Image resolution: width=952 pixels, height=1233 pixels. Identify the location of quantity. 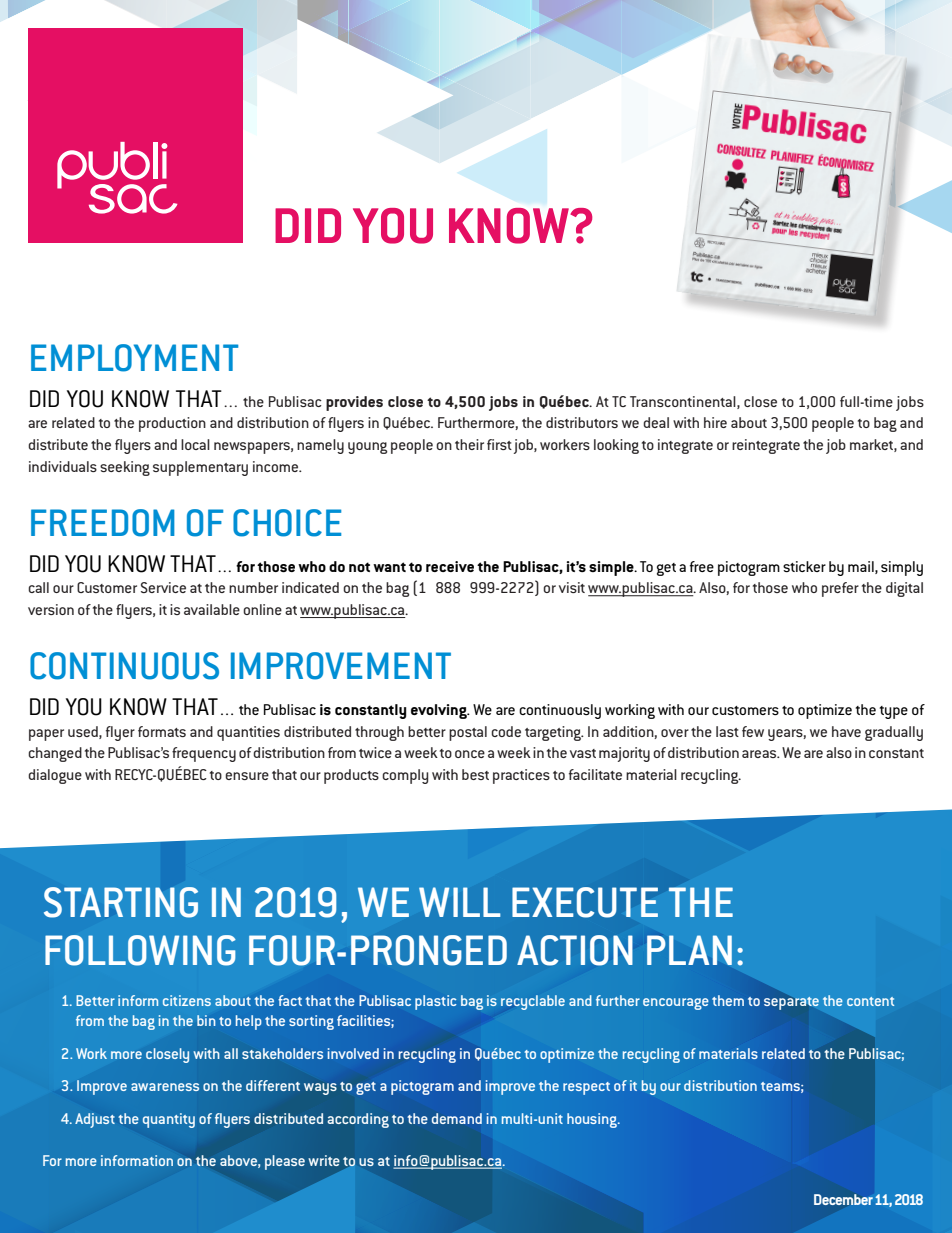
(169, 1120).
